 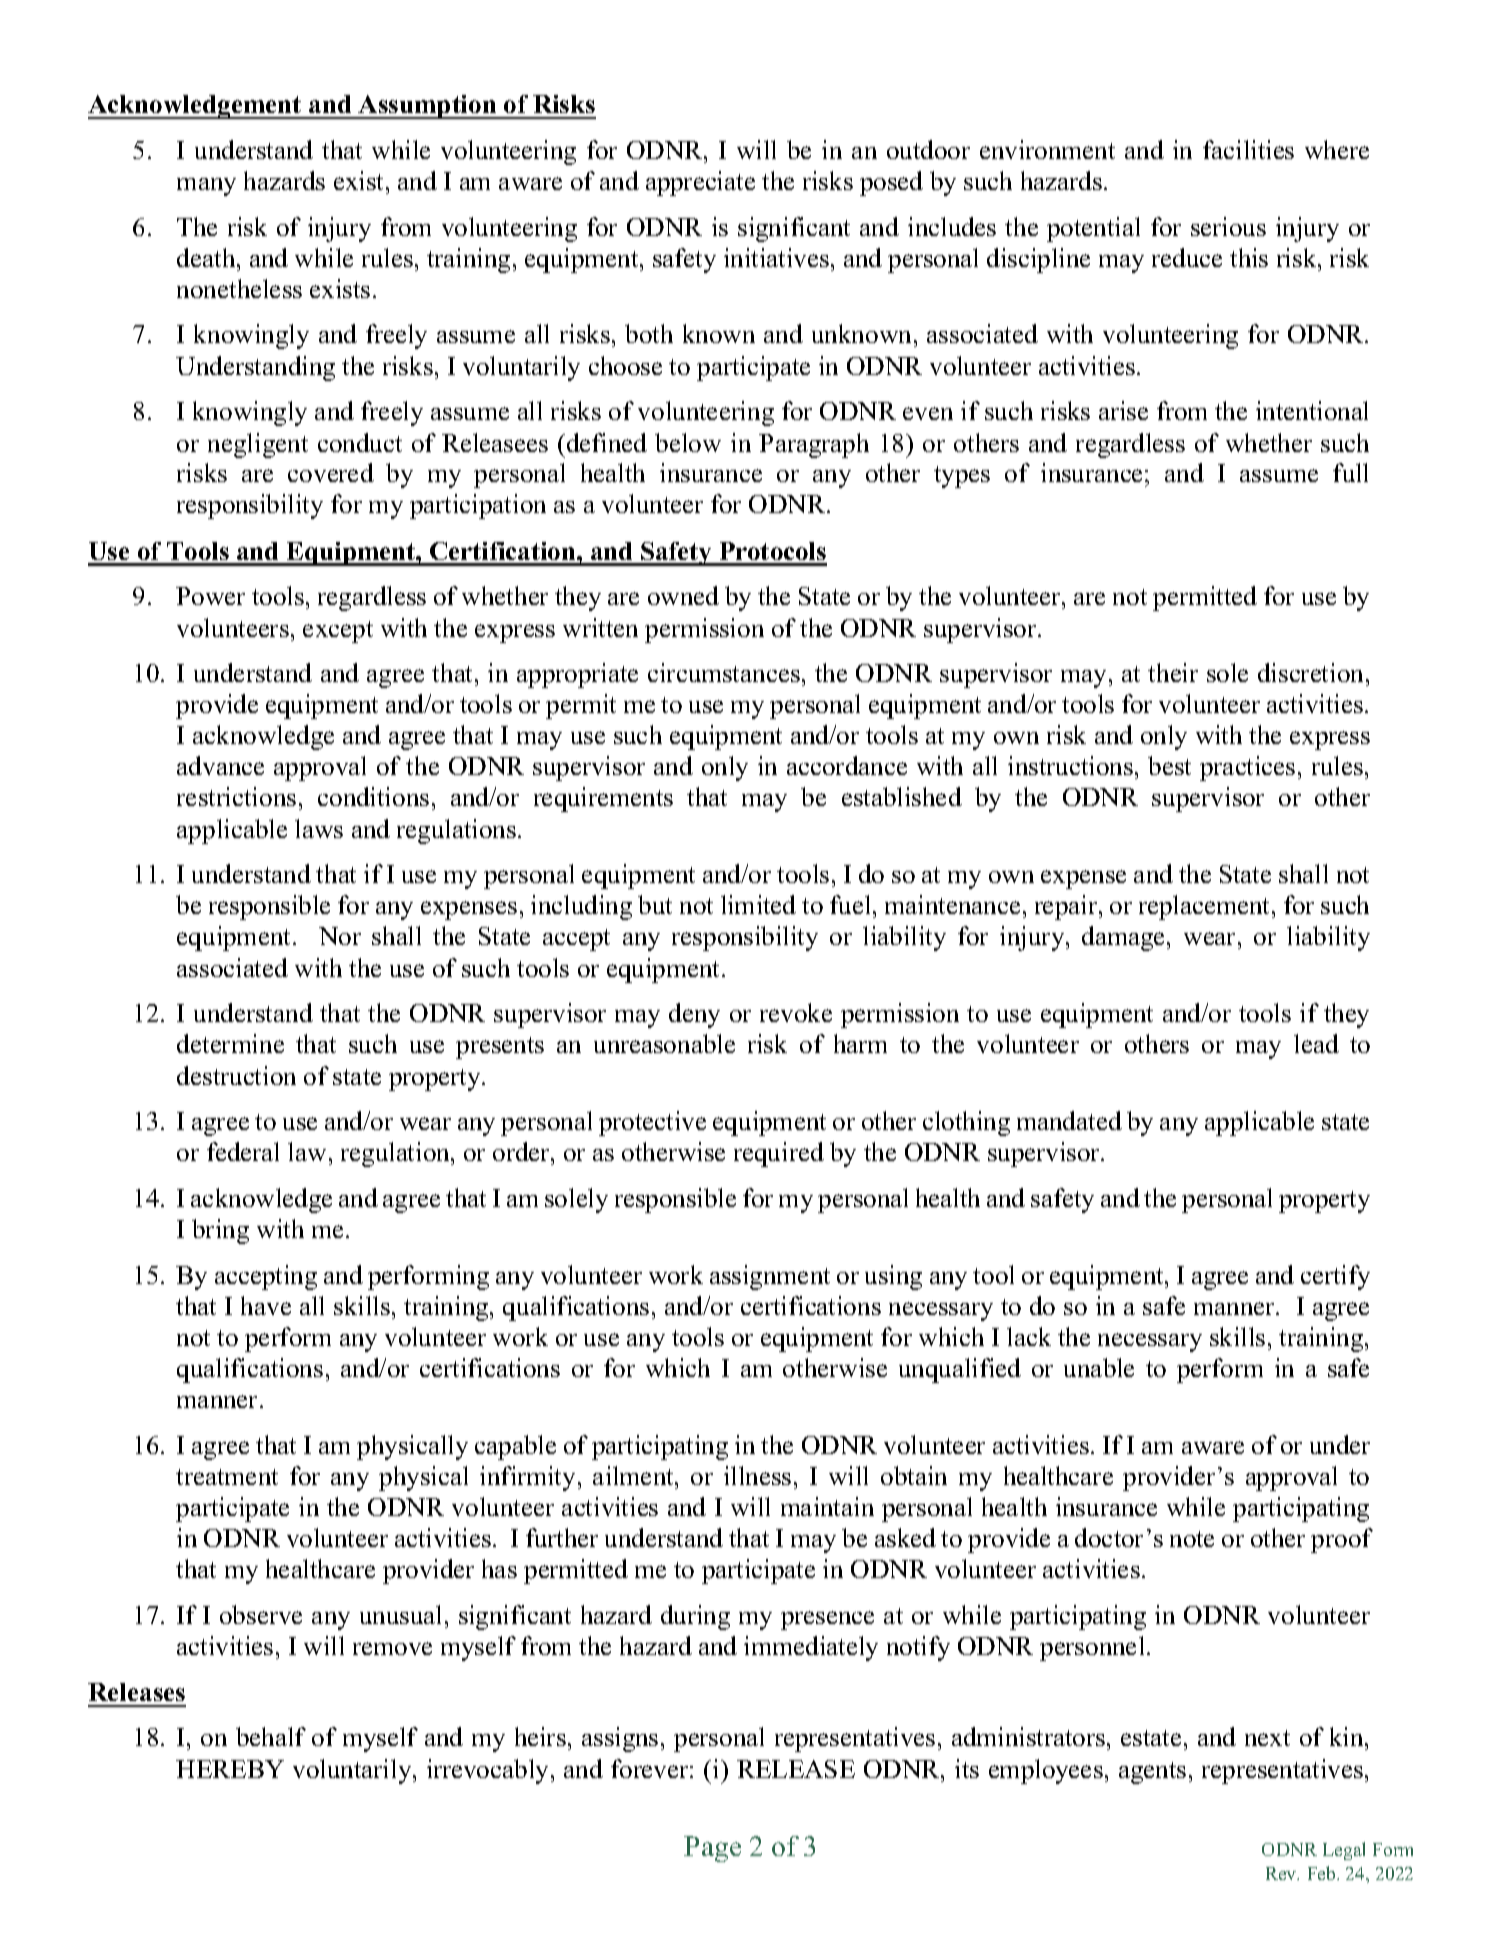 I want to click on circumstances, so click(x=724, y=672).
